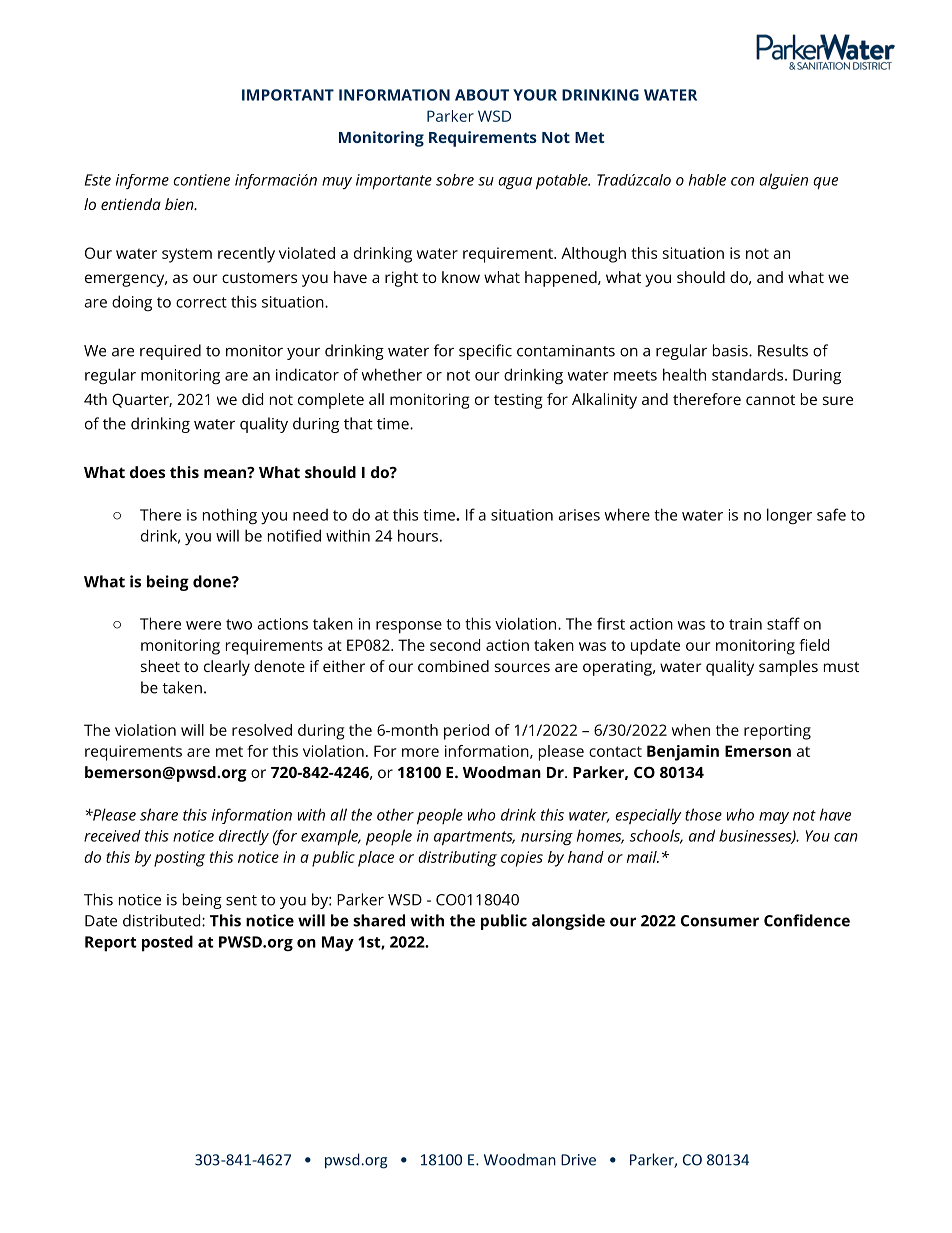 The image size is (952, 1233). I want to click on alguien, so click(783, 181).
